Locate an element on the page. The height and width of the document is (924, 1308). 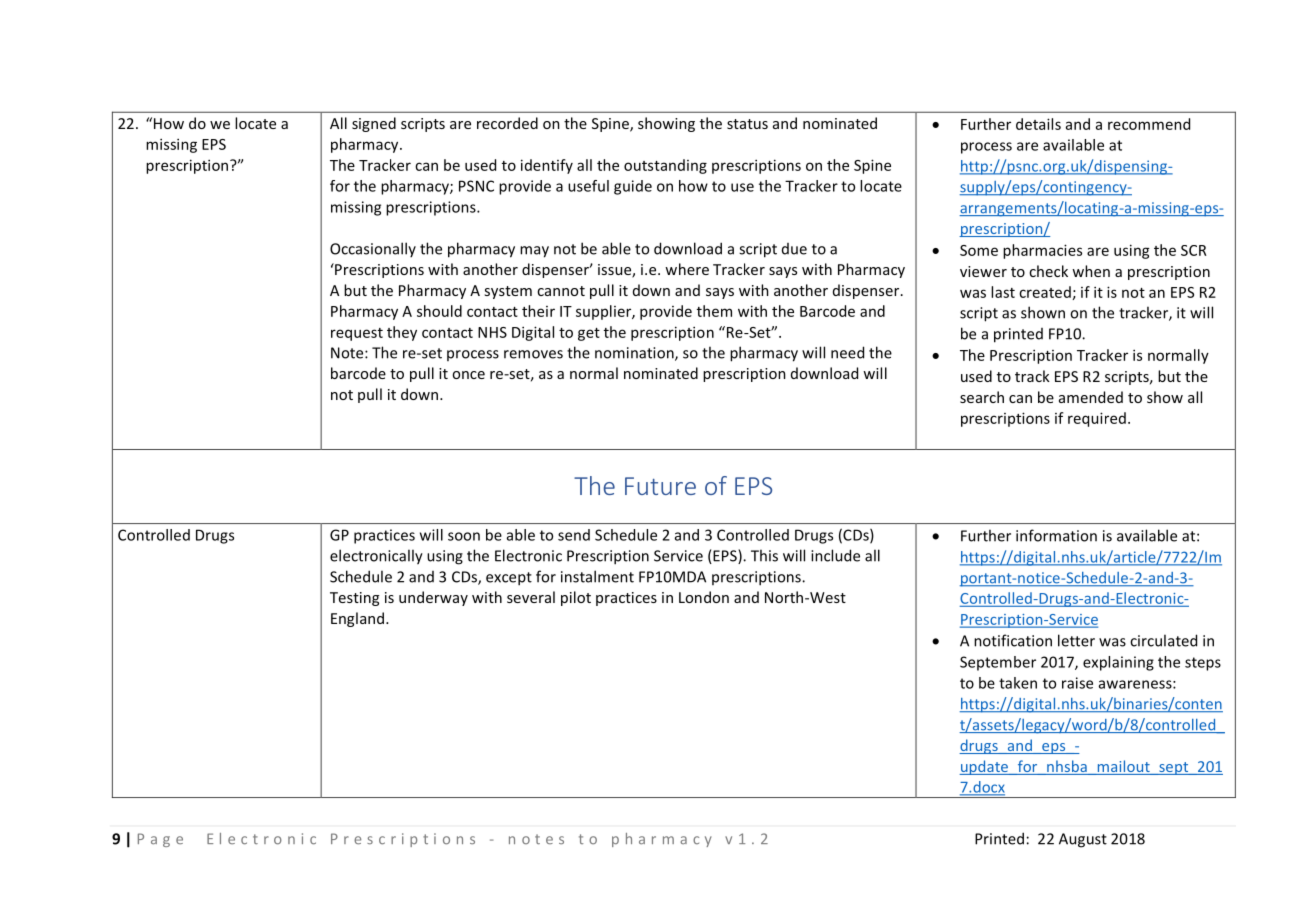
soon is located at coordinates (464, 536).
